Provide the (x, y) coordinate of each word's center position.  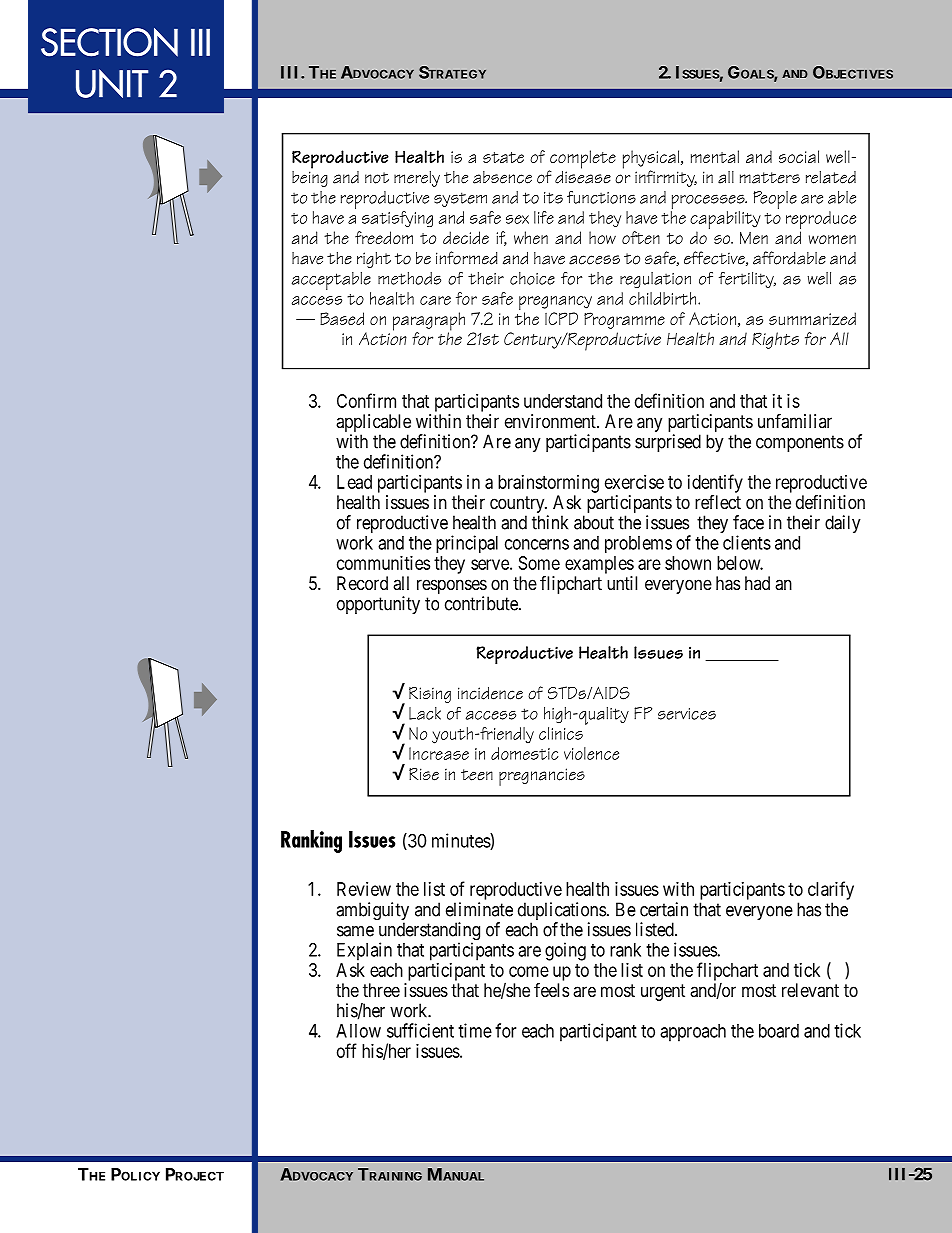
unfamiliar (795, 420)
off (347, 1050)
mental (715, 156)
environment (551, 421)
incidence (490, 693)
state (503, 157)
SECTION (109, 42)
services (687, 714)
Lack (425, 713)
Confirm (366, 400)
